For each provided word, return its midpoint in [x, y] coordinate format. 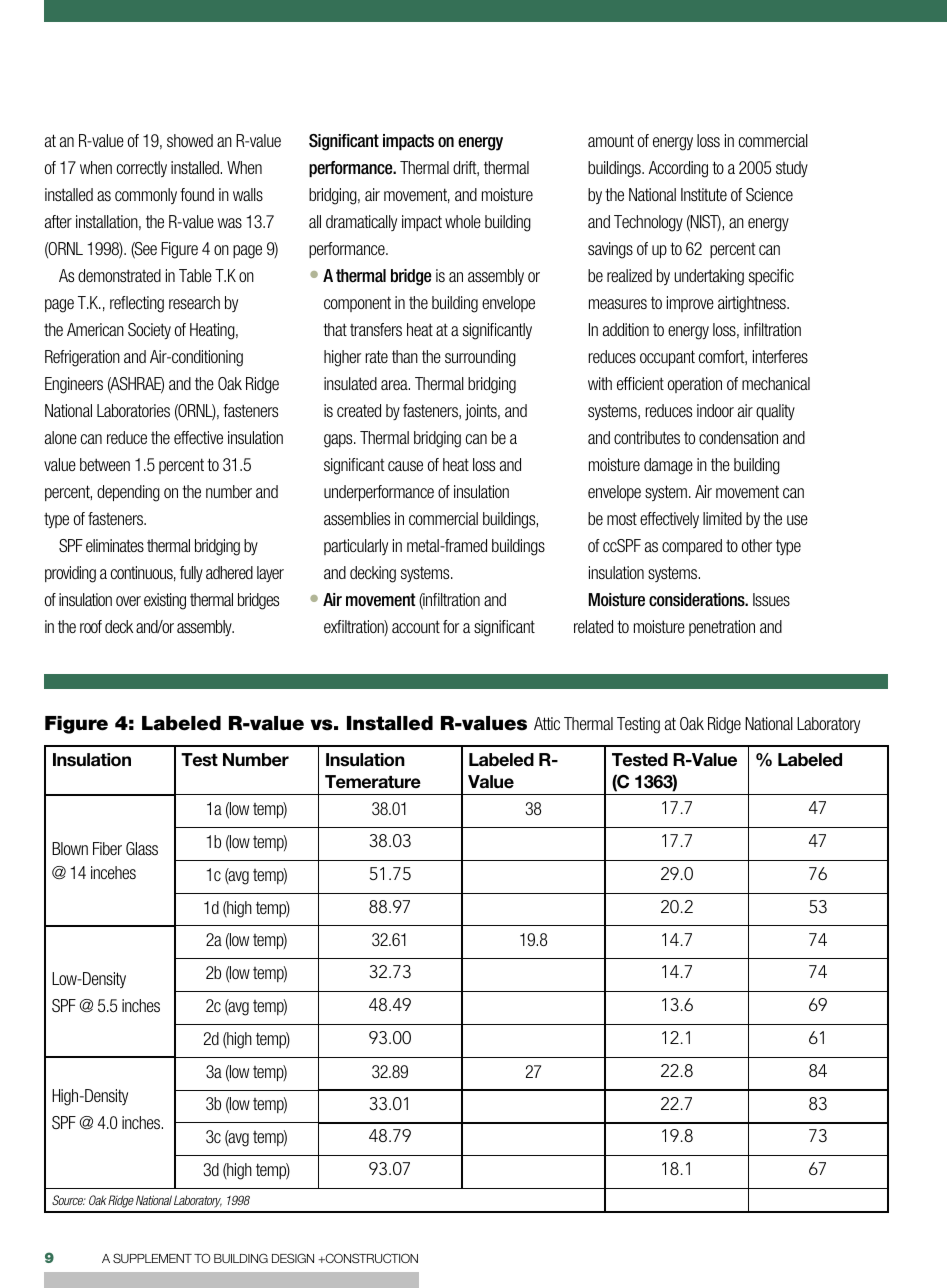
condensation [738, 437]
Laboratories [133, 410]
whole [463, 221]
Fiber [107, 848]
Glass [142, 848]
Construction [370, 1258]
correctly [142, 169]
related [593, 626]
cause [405, 466]
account [416, 626]
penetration [722, 628]
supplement [152, 1258]
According [678, 169]
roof [91, 626]
